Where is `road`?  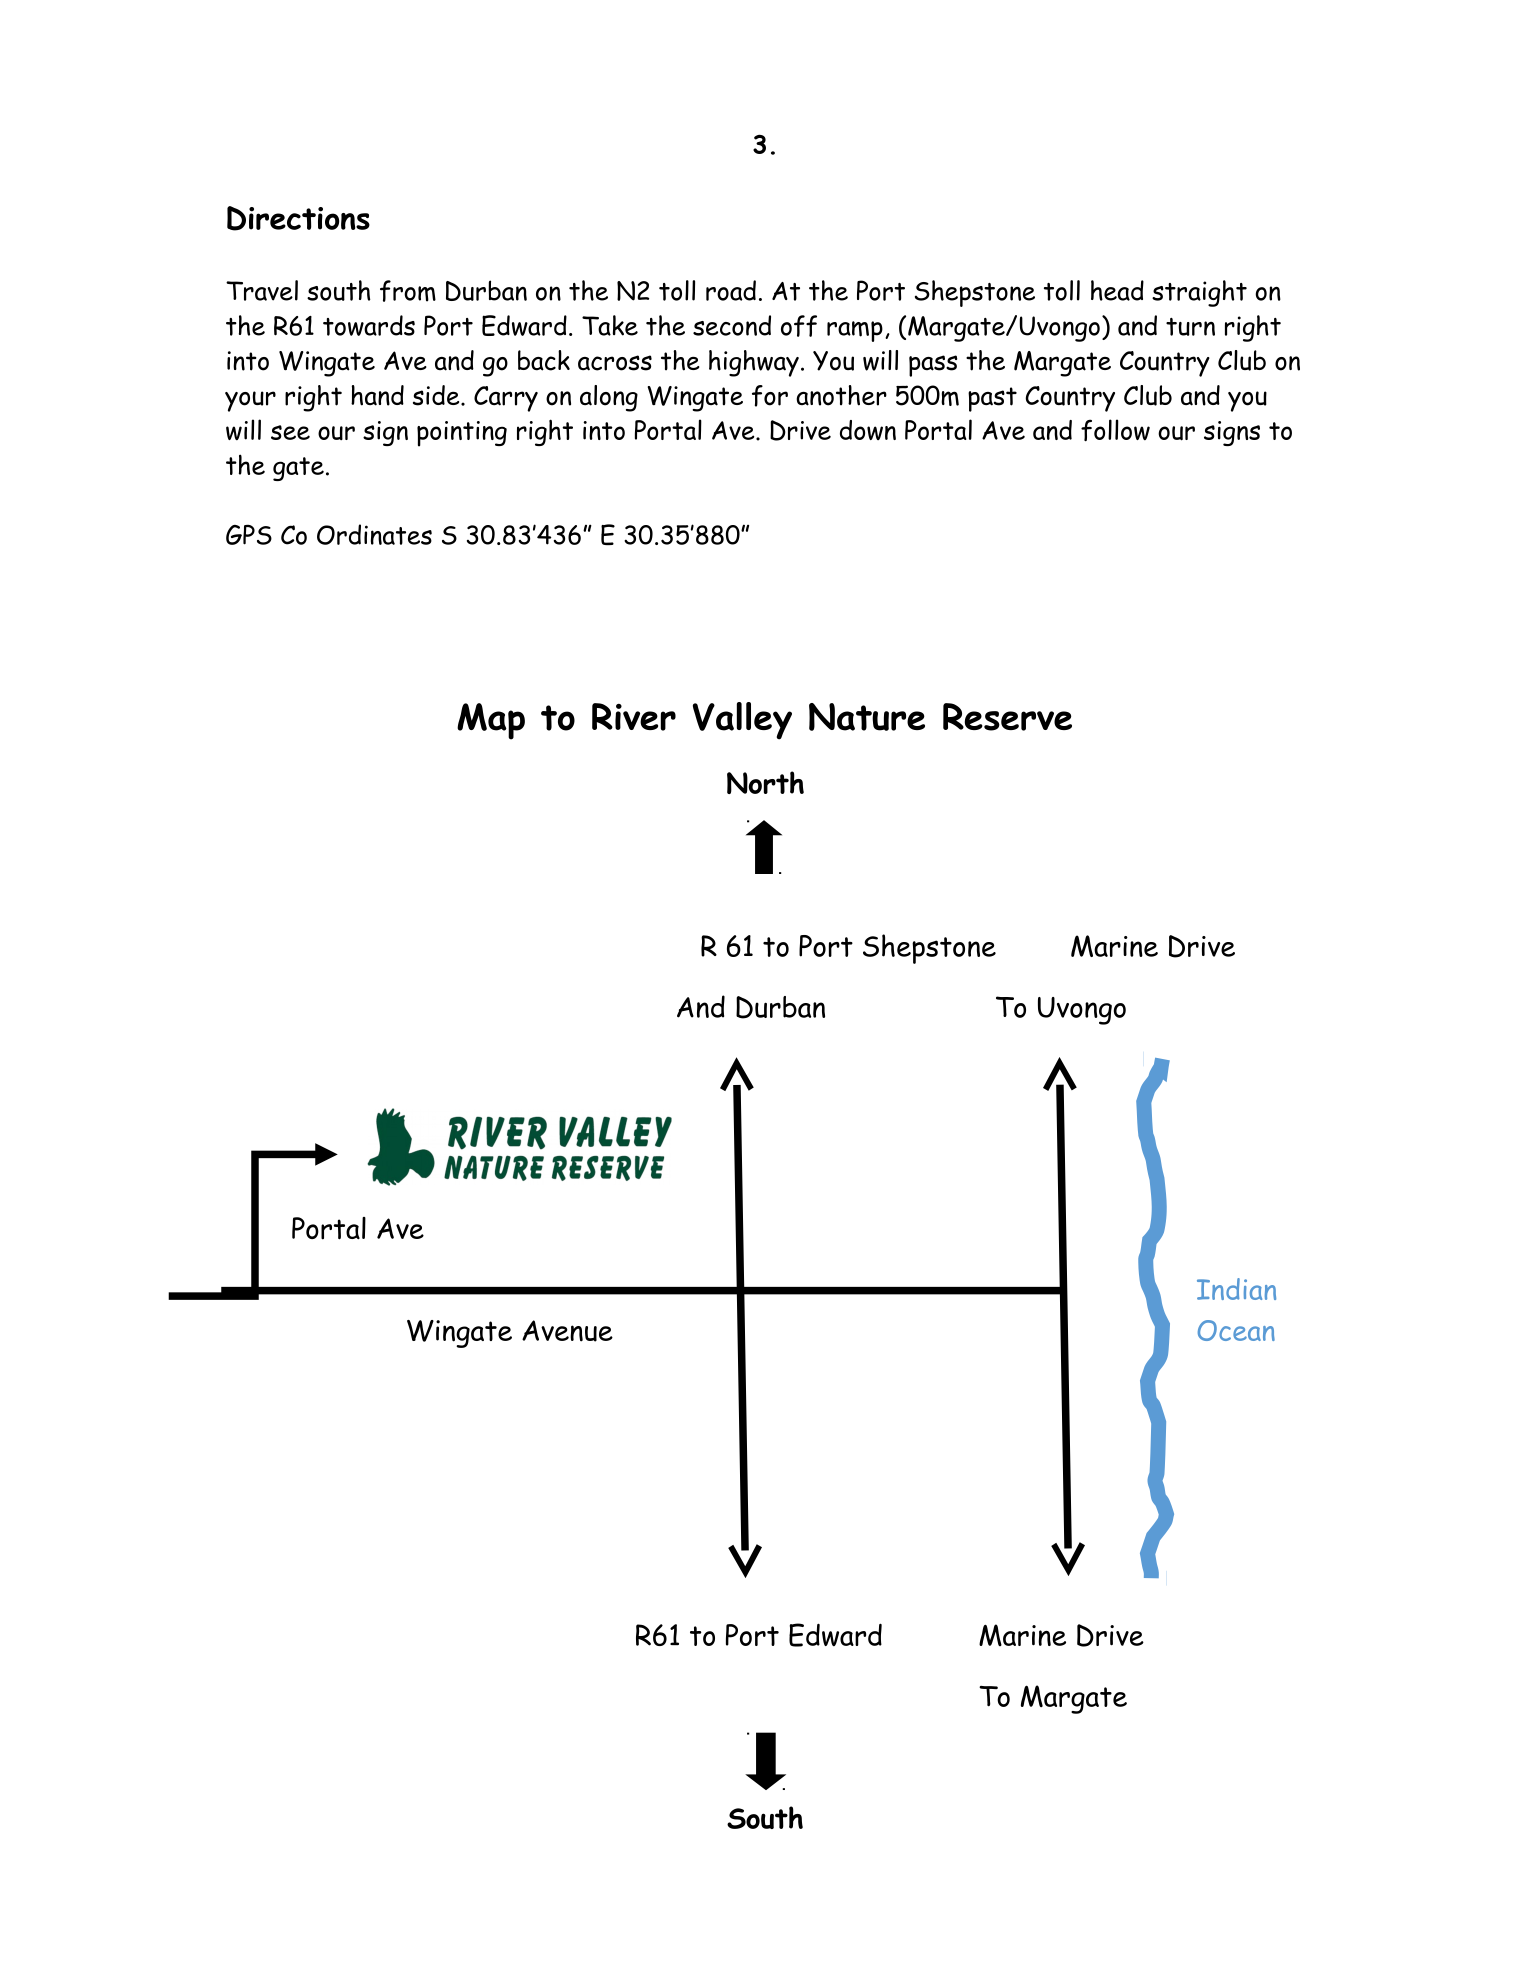 road is located at coordinates (731, 290).
